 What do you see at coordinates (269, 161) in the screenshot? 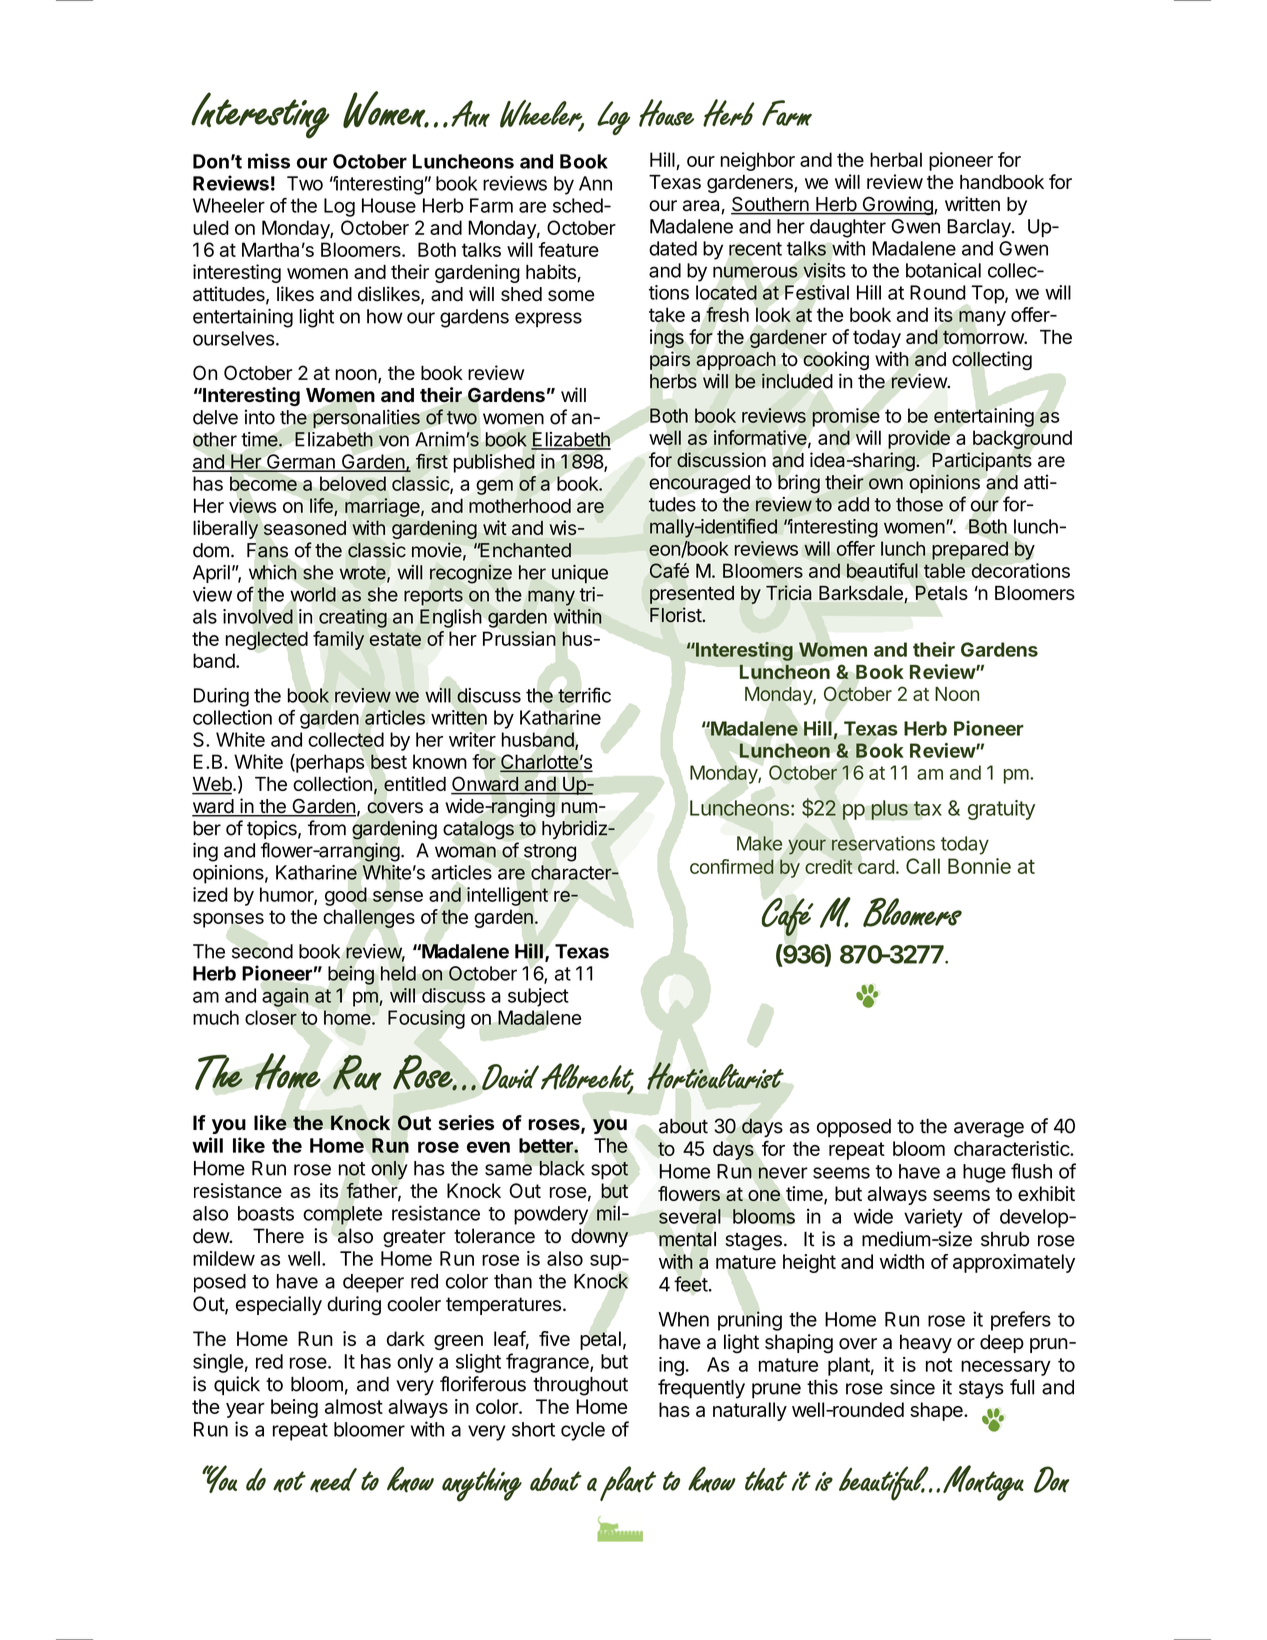
I see `miss` at bounding box center [269, 161].
